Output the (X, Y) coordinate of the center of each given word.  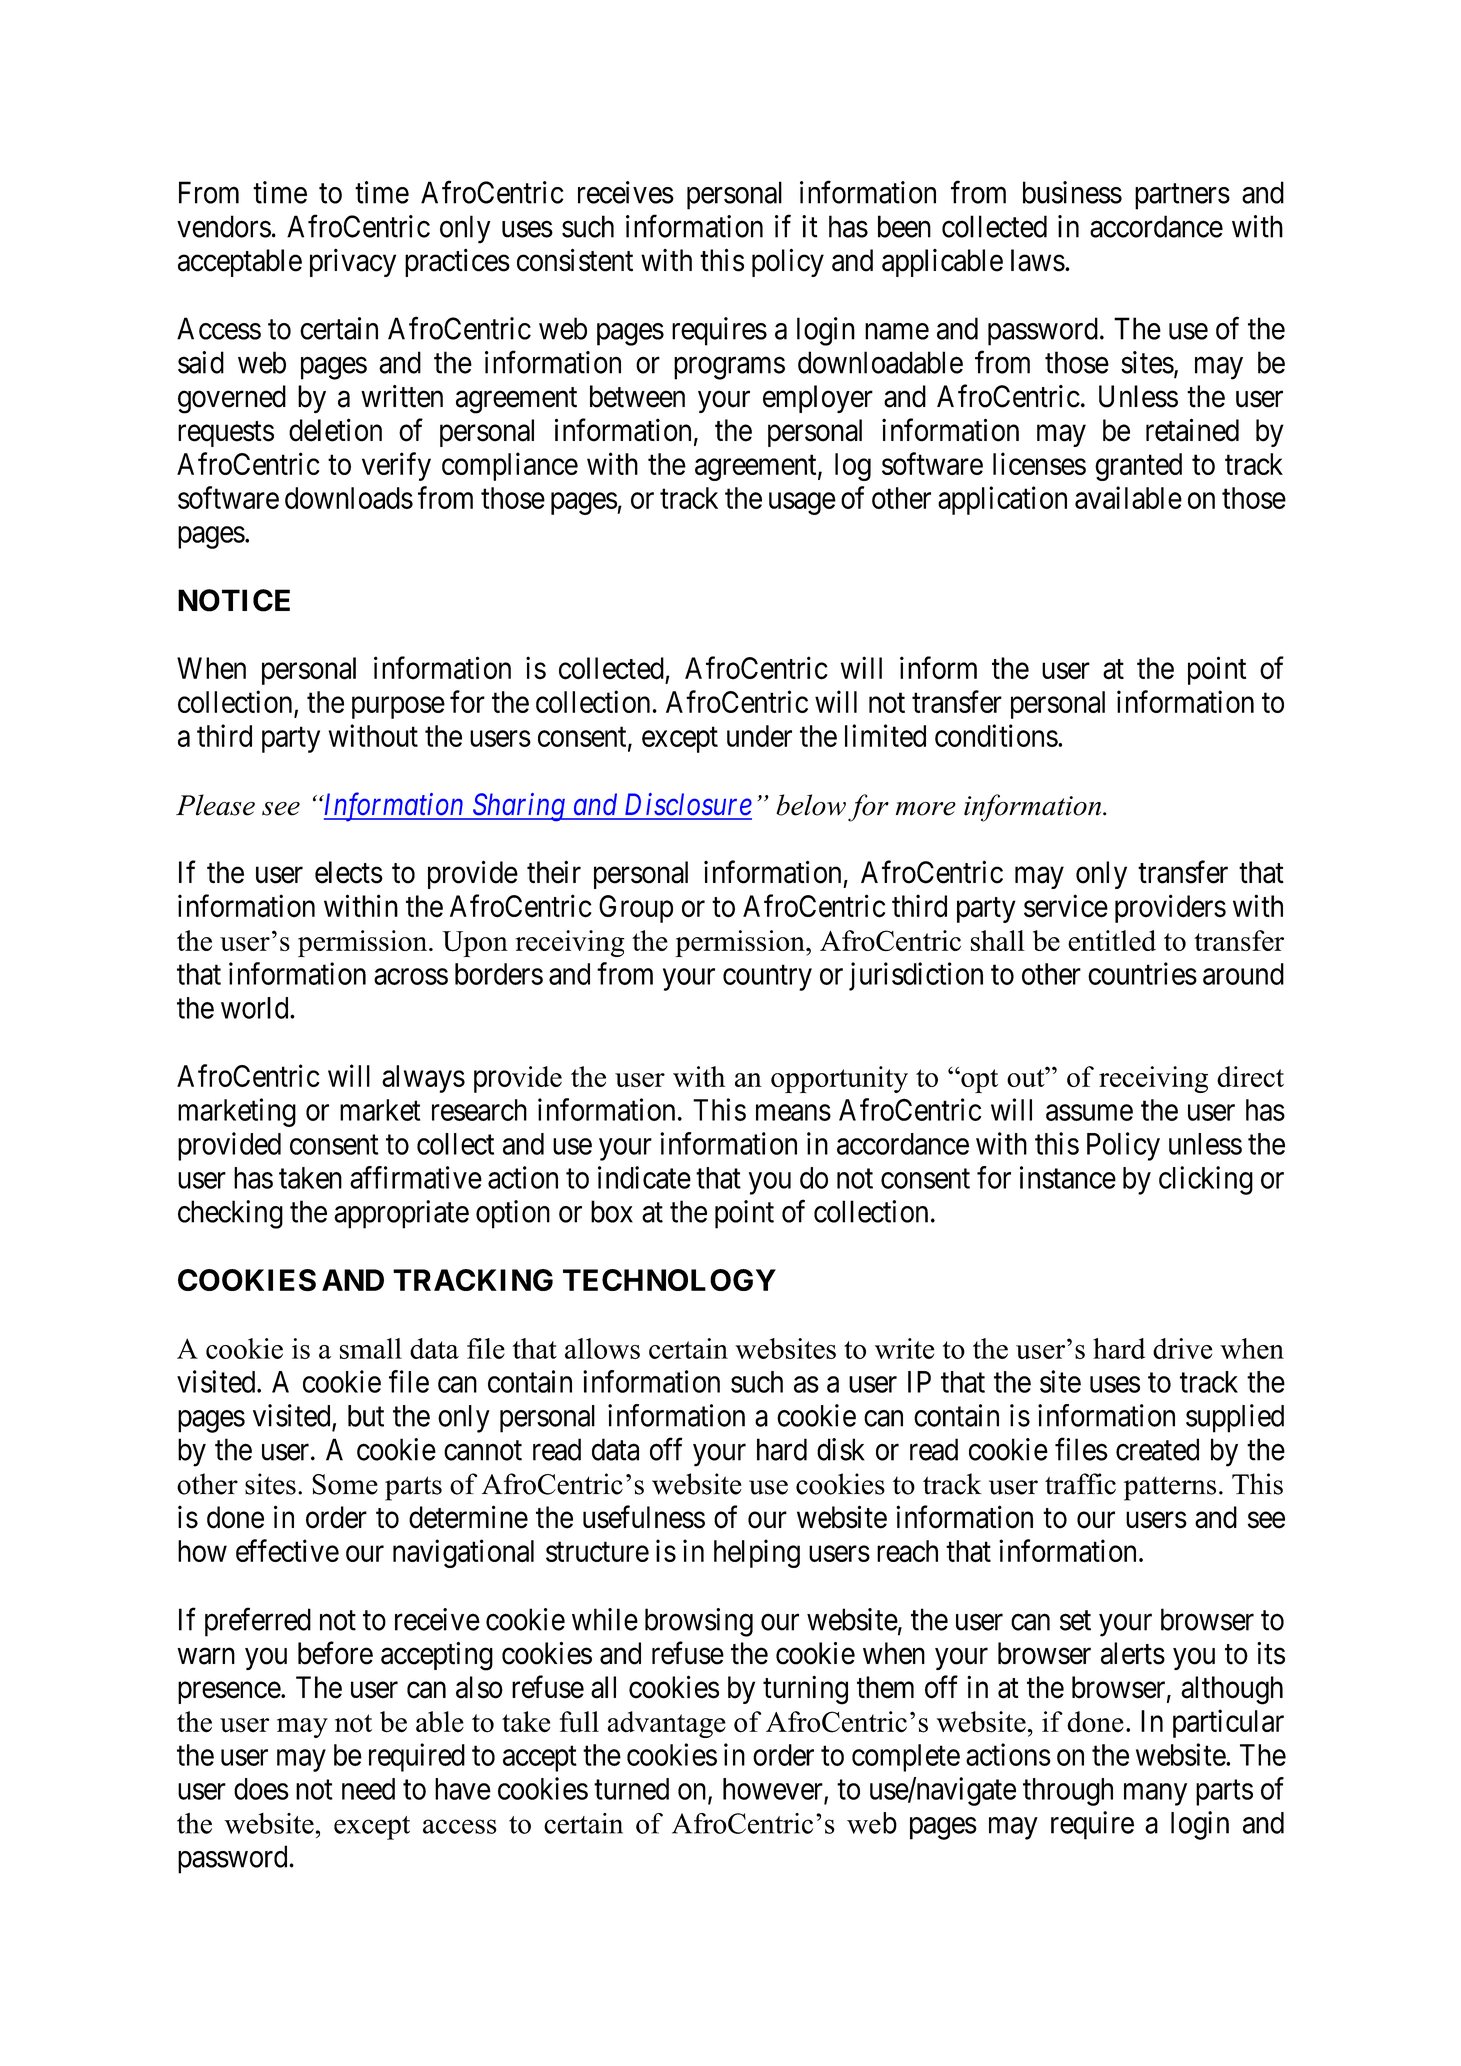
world (256, 1008)
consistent (575, 260)
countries (1142, 973)
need (368, 1789)
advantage (666, 1724)
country (767, 978)
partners (1182, 197)
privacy (353, 262)
